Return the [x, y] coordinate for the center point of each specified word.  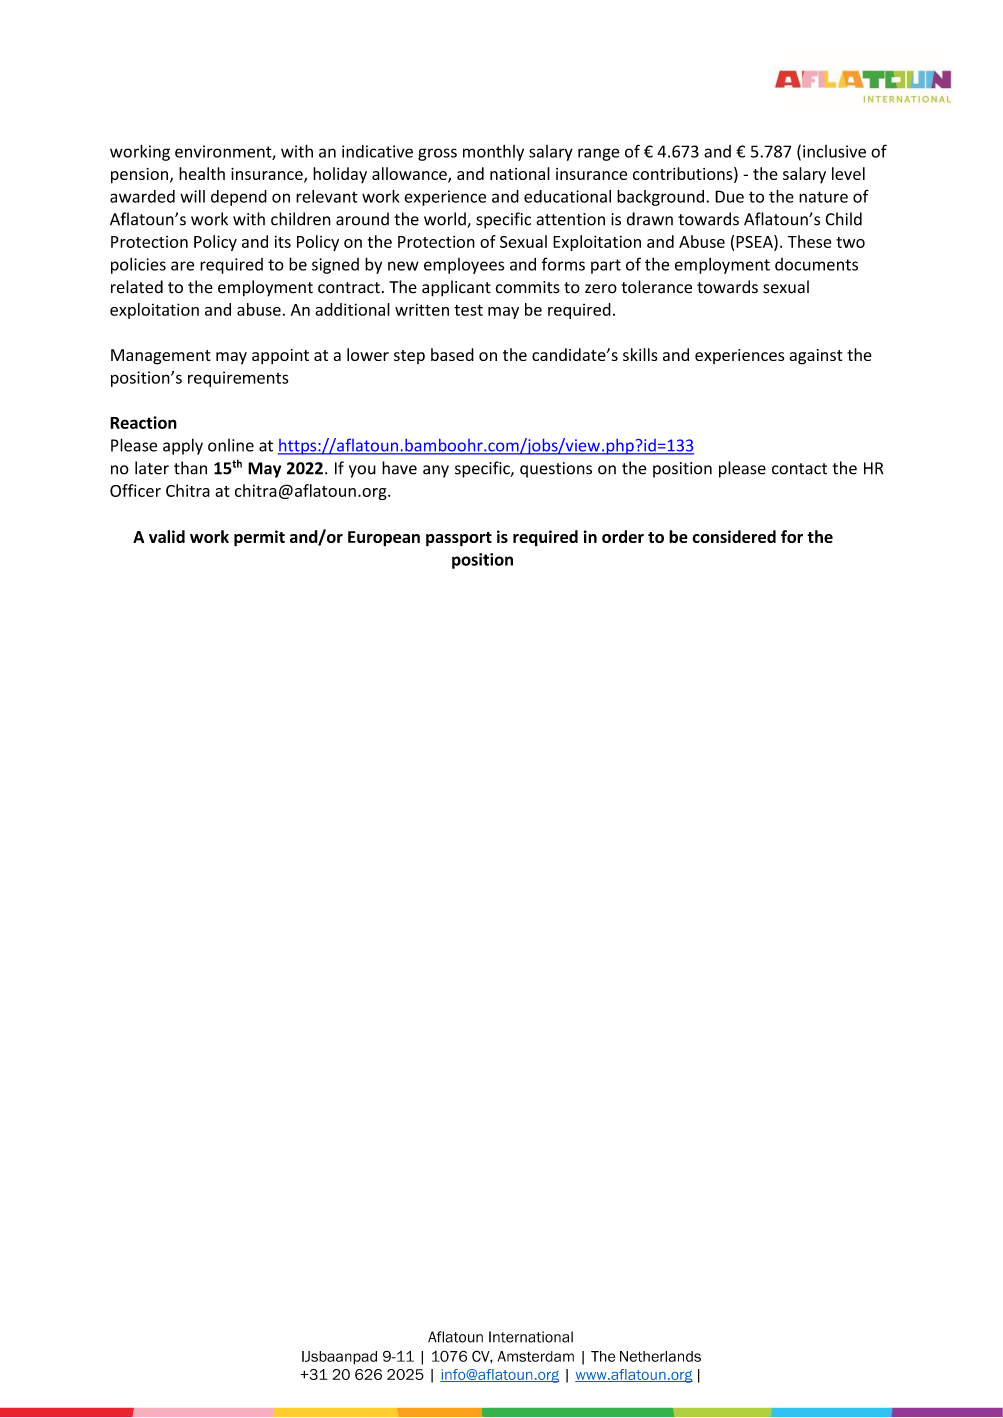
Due [729, 196]
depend [239, 198]
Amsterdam [536, 1356]
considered [734, 536]
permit [259, 538]
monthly [493, 153]
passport [459, 539]
